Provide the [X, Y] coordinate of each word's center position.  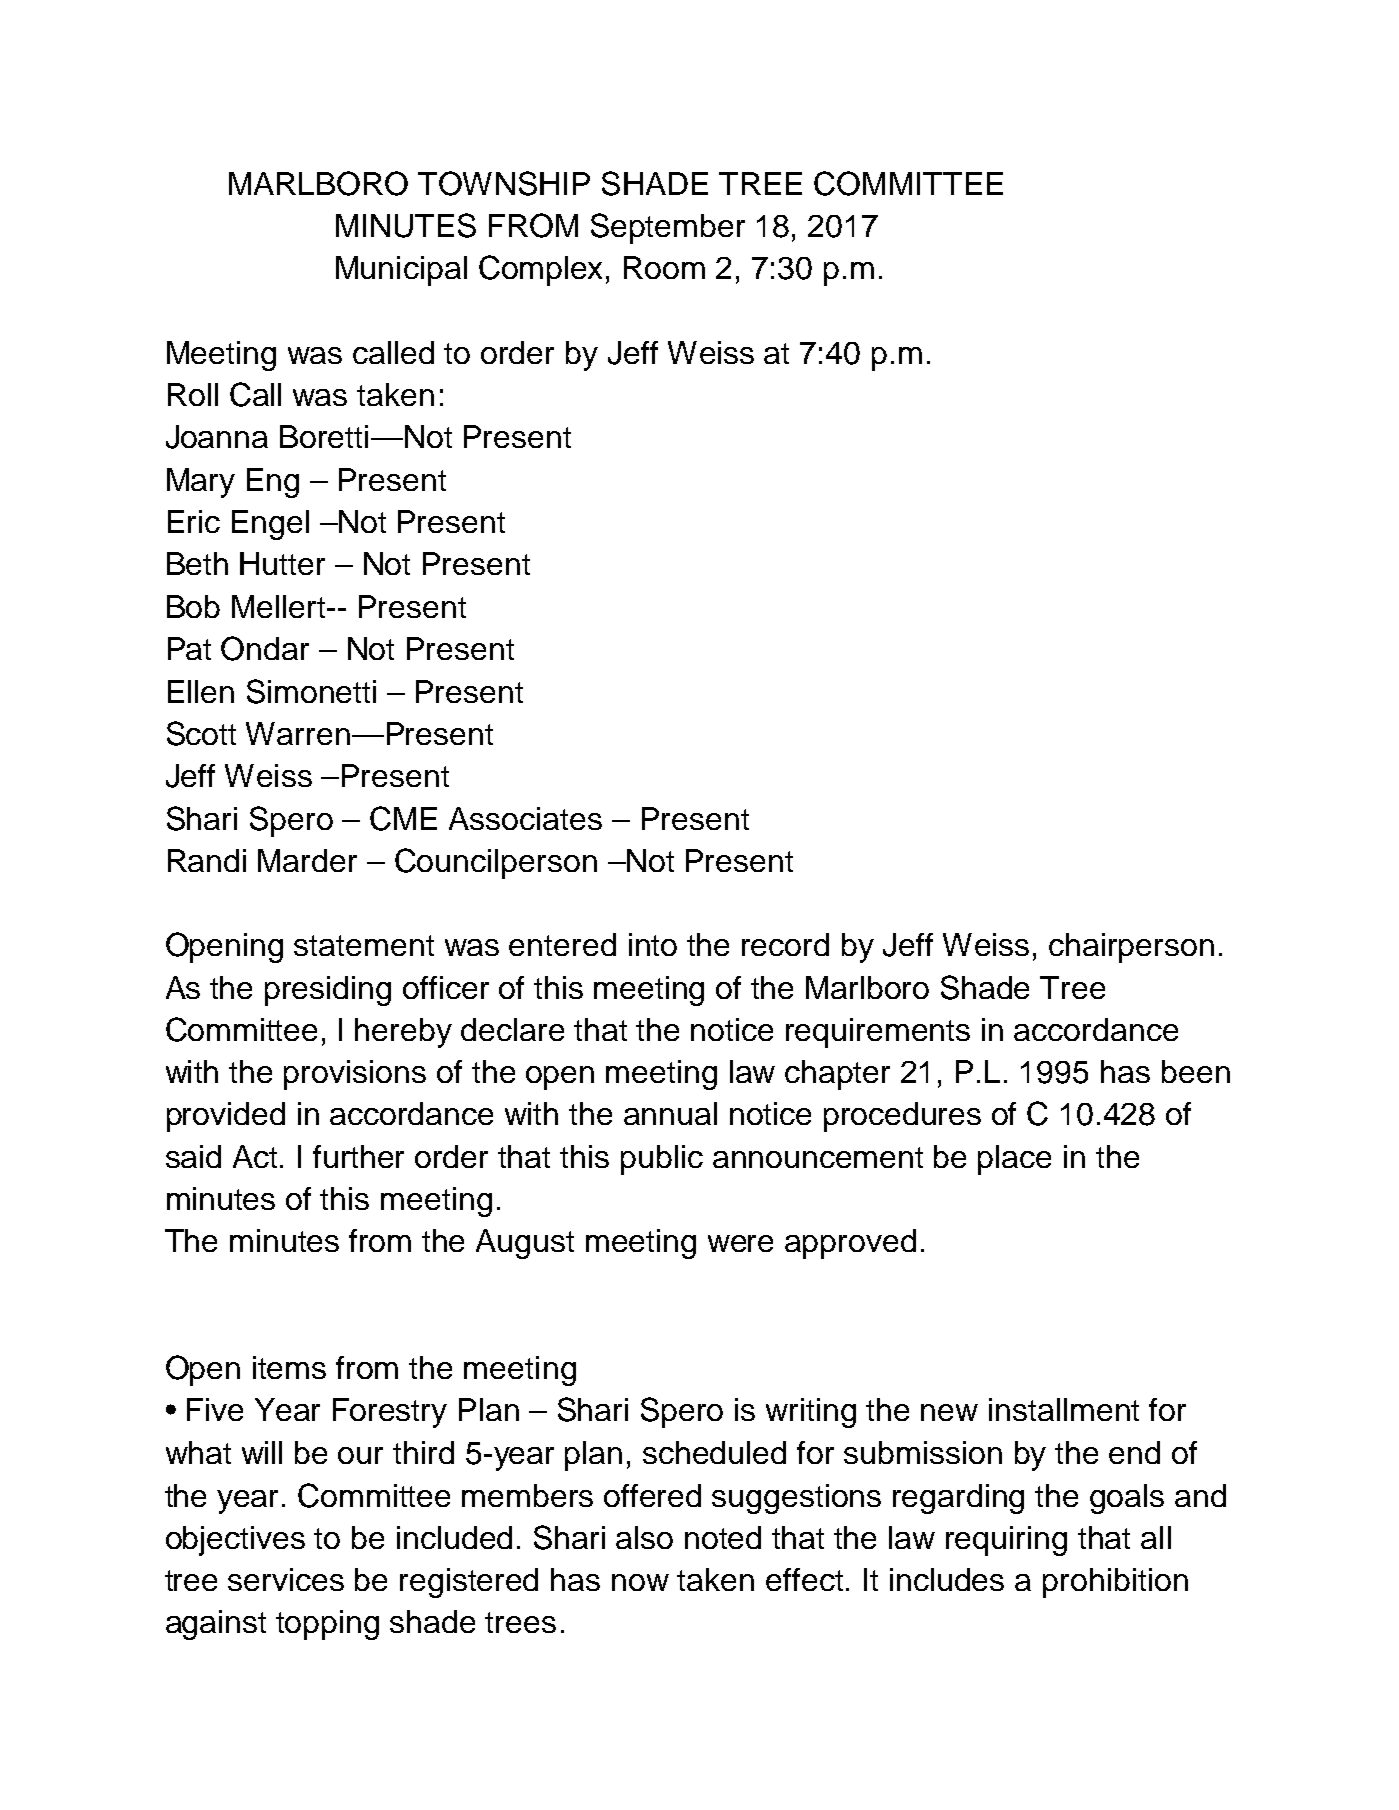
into [653, 944]
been [1196, 1071]
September [668, 228]
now [640, 1582]
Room [664, 267]
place [1014, 1160]
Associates [525, 818]
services [286, 1579]
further [358, 1156]
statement [364, 945]
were [740, 1243]
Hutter [282, 563]
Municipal [401, 271]
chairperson [1131, 948]
